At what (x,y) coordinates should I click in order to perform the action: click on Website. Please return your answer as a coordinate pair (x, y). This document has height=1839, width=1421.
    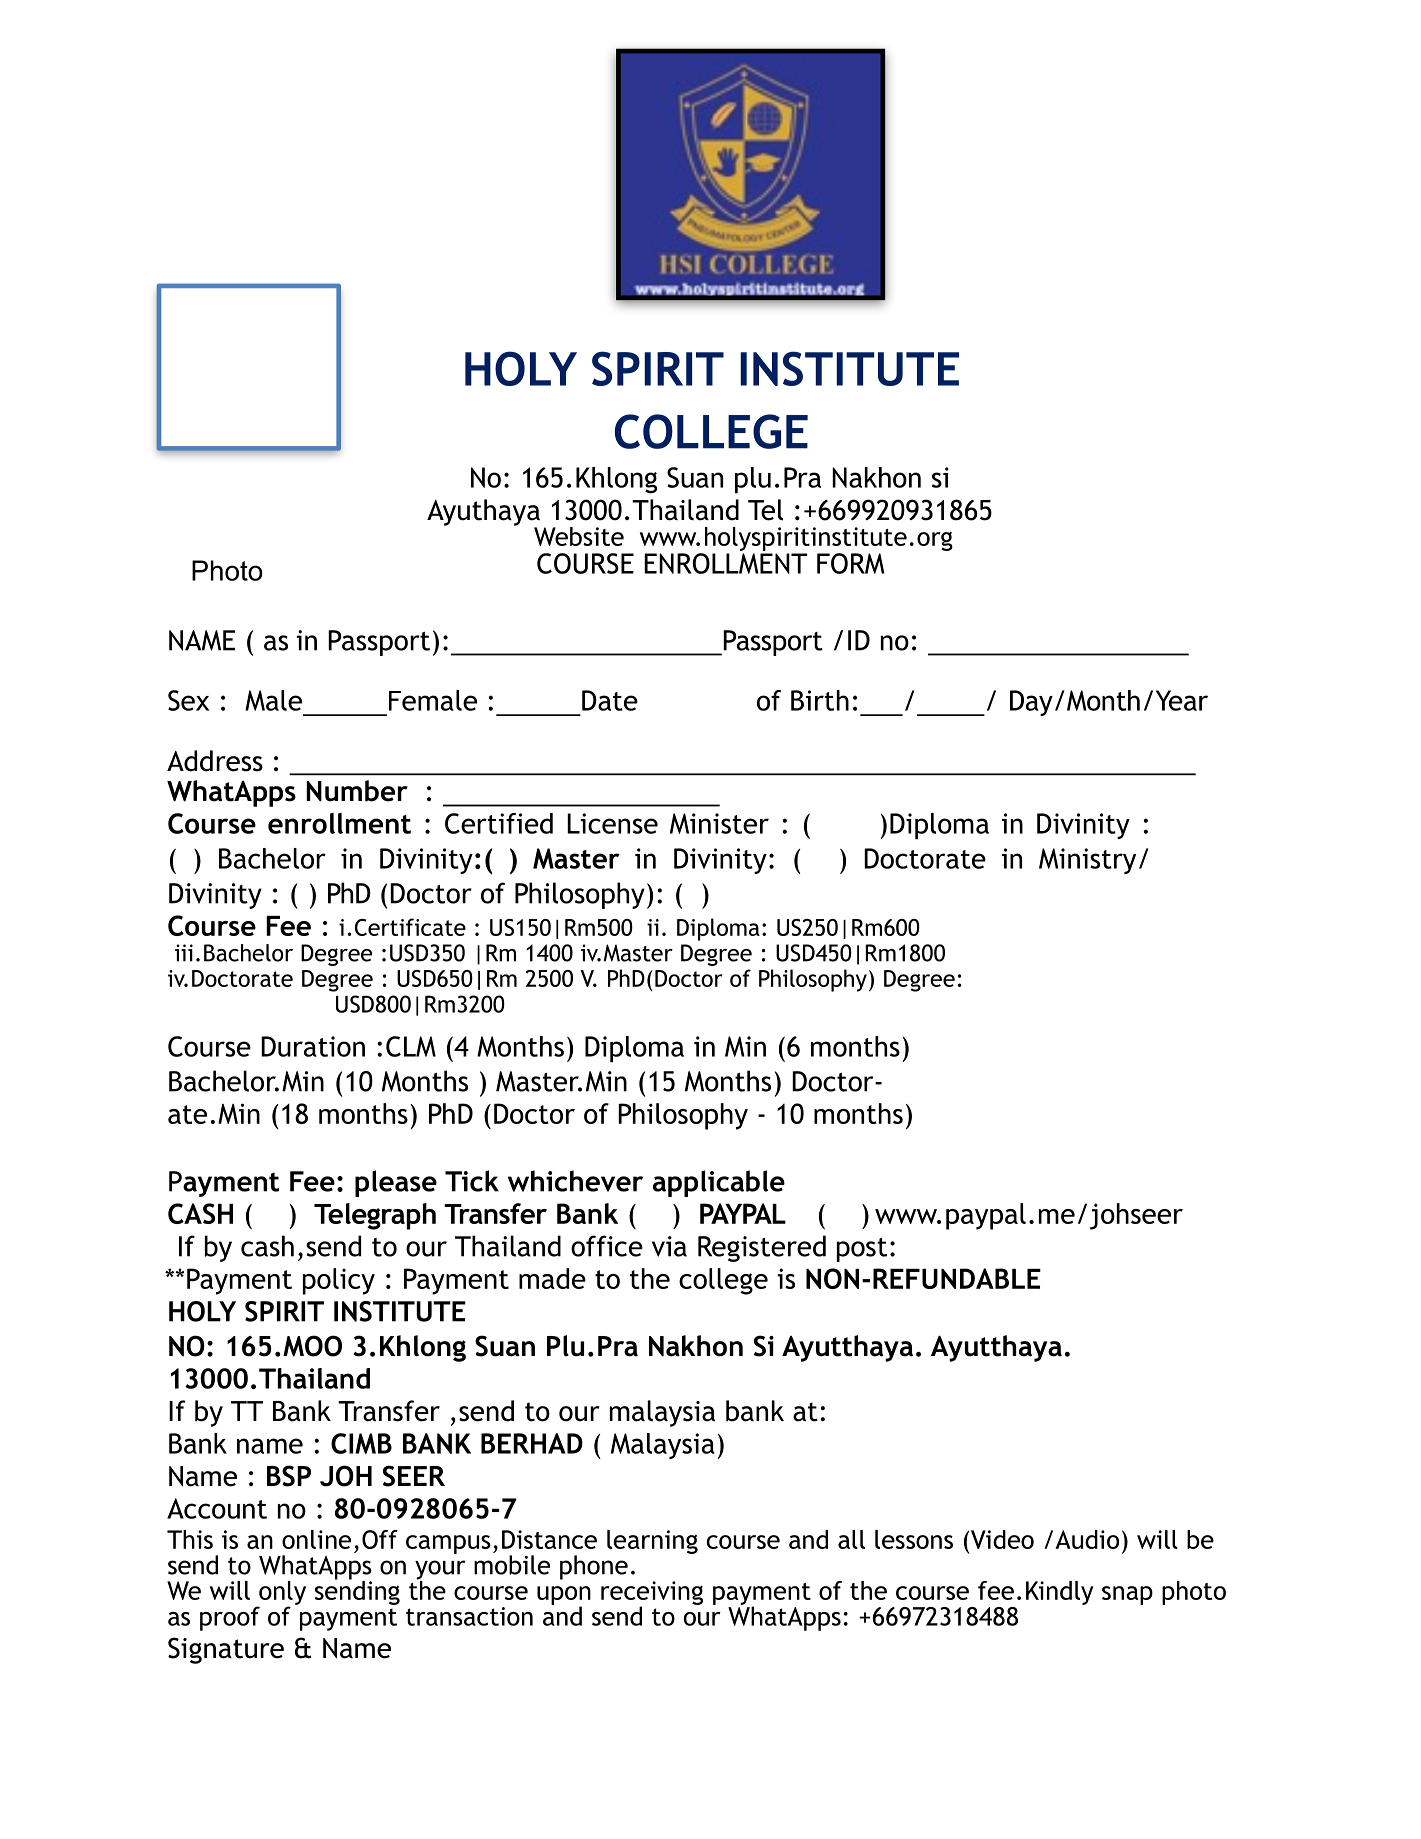
    Looking at the image, I should click on (579, 536).
